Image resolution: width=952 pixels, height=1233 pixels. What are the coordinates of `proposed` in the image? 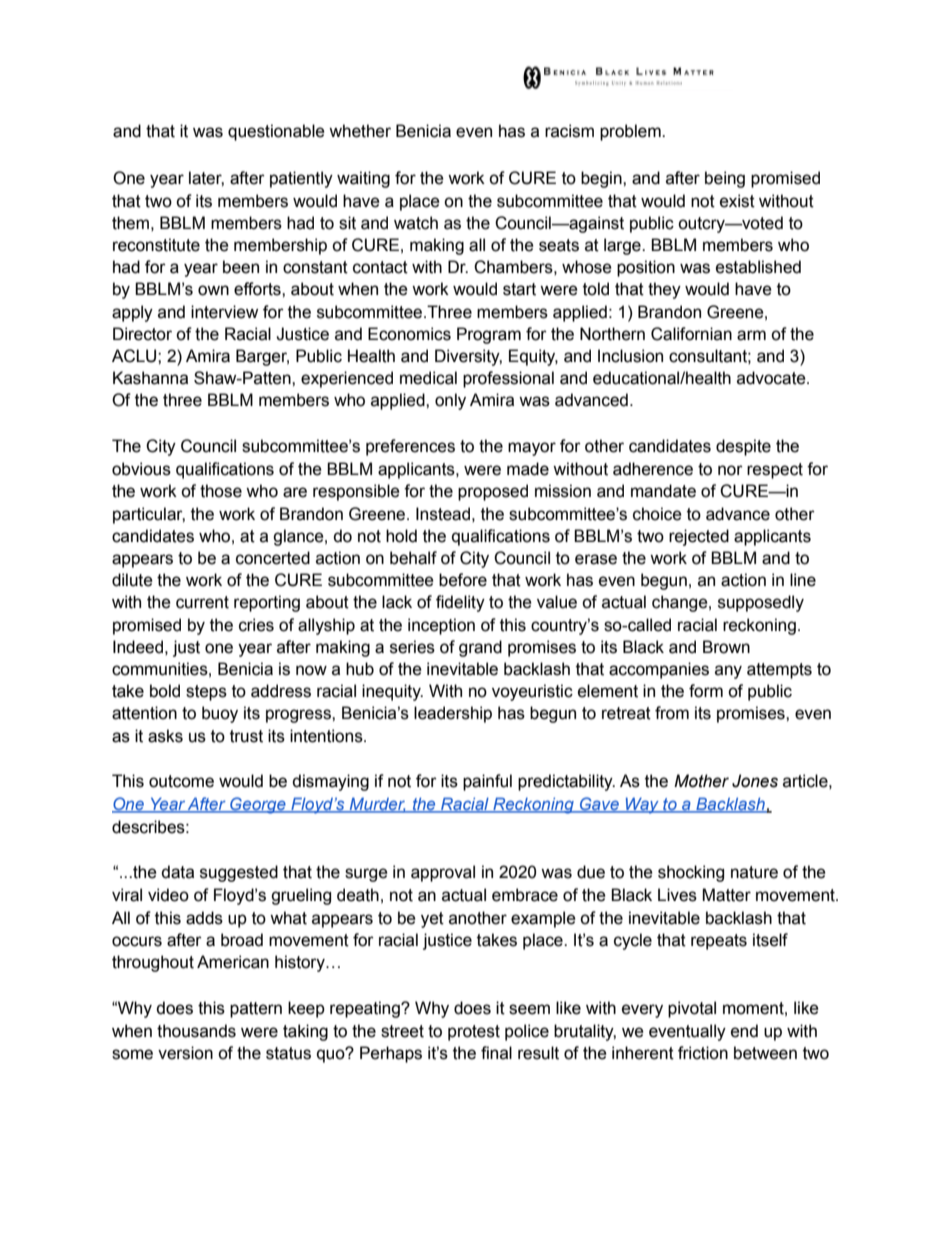 It's located at (493, 492).
